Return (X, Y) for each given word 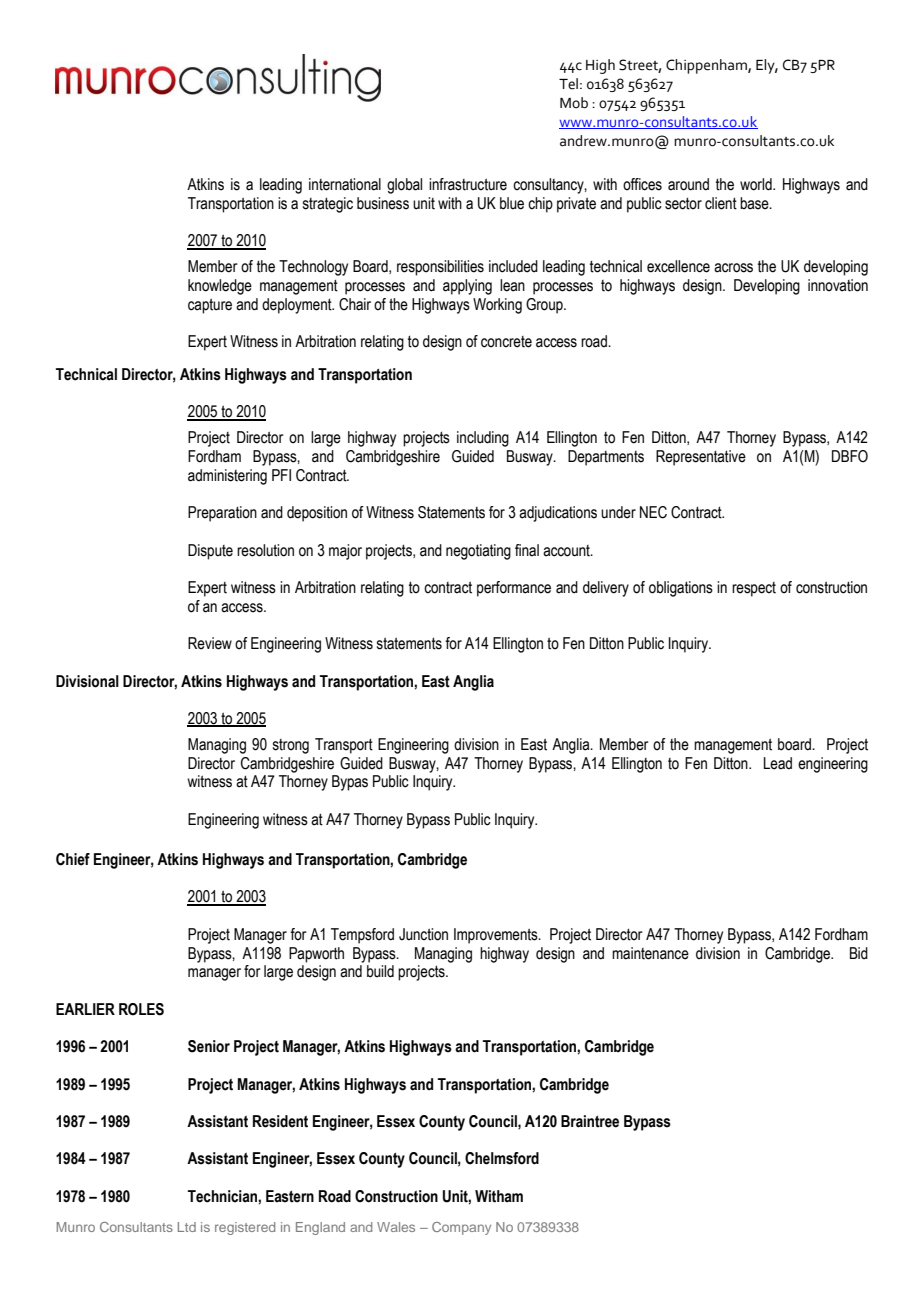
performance (514, 589)
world (757, 184)
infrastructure (468, 184)
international (345, 184)
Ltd (187, 1227)
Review (210, 643)
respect (754, 589)
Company (461, 1228)
